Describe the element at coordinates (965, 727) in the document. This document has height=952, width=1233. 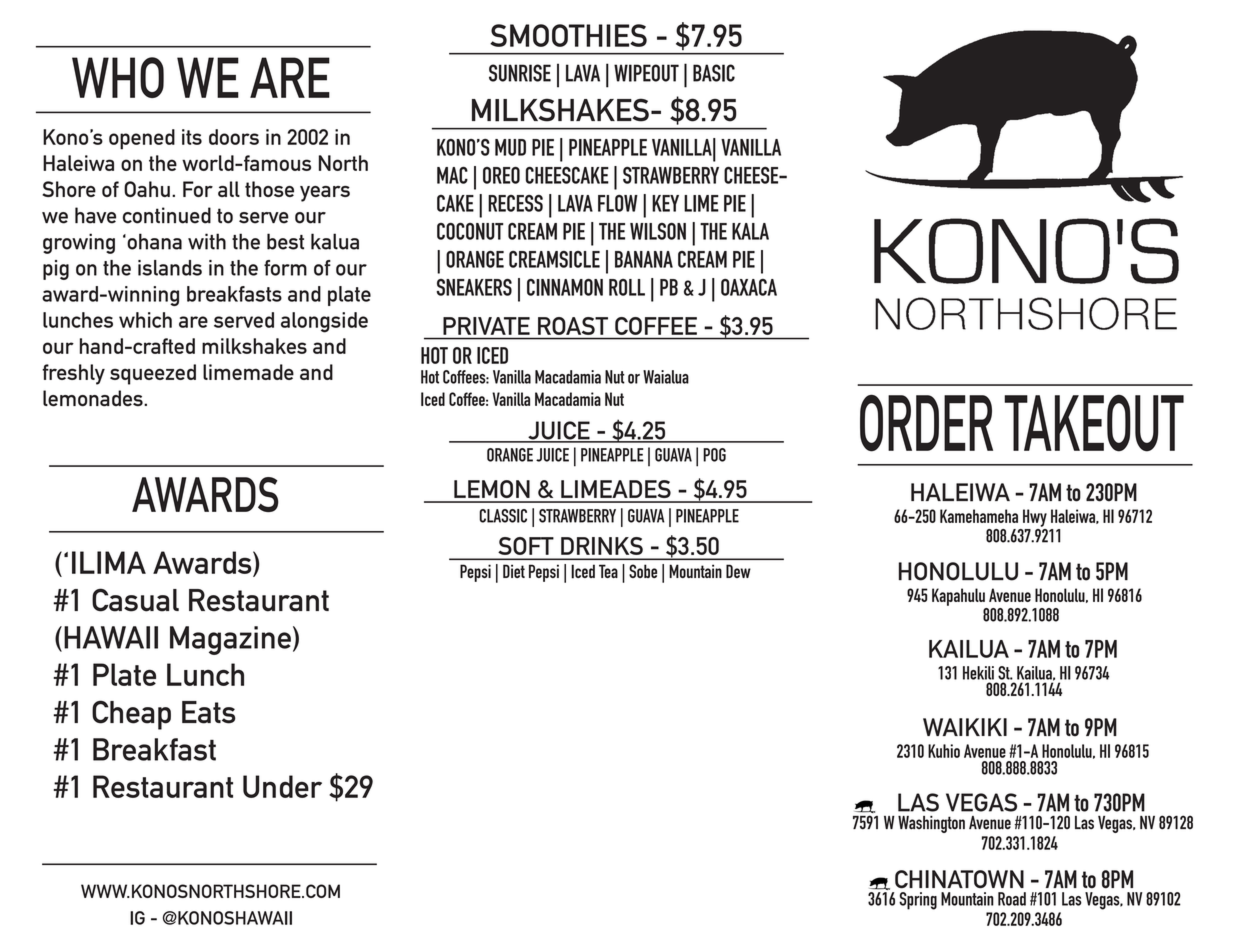
I see `WAIKIKI` at that location.
